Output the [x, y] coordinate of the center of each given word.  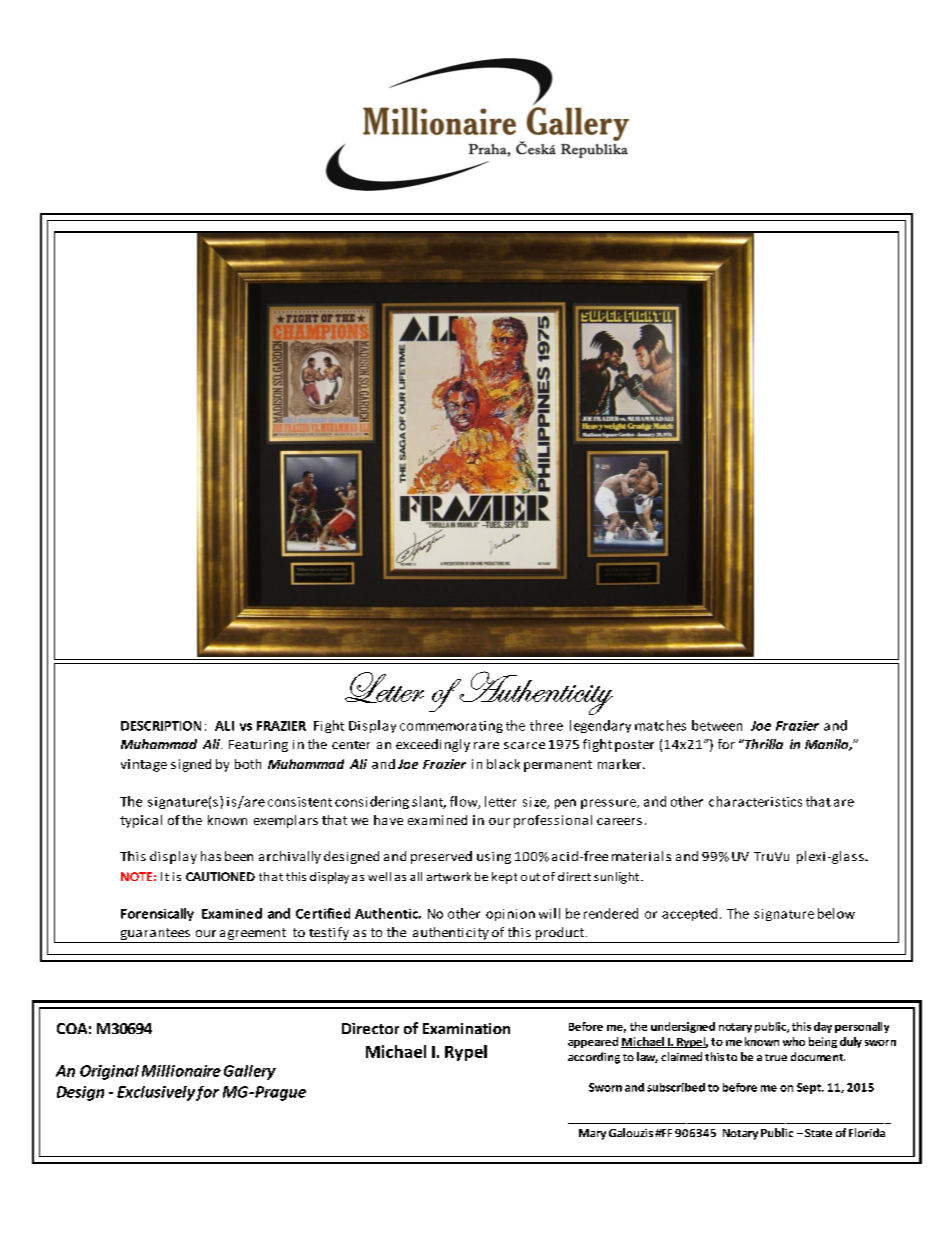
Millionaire [181, 1071]
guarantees [155, 934]
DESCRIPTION [161, 726]
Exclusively [156, 1093]
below [836, 913]
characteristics [755, 801]
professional [553, 821]
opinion [510, 915]
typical [141, 821]
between [717, 725]
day [823, 1027]
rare [486, 745]
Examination [466, 1028]
